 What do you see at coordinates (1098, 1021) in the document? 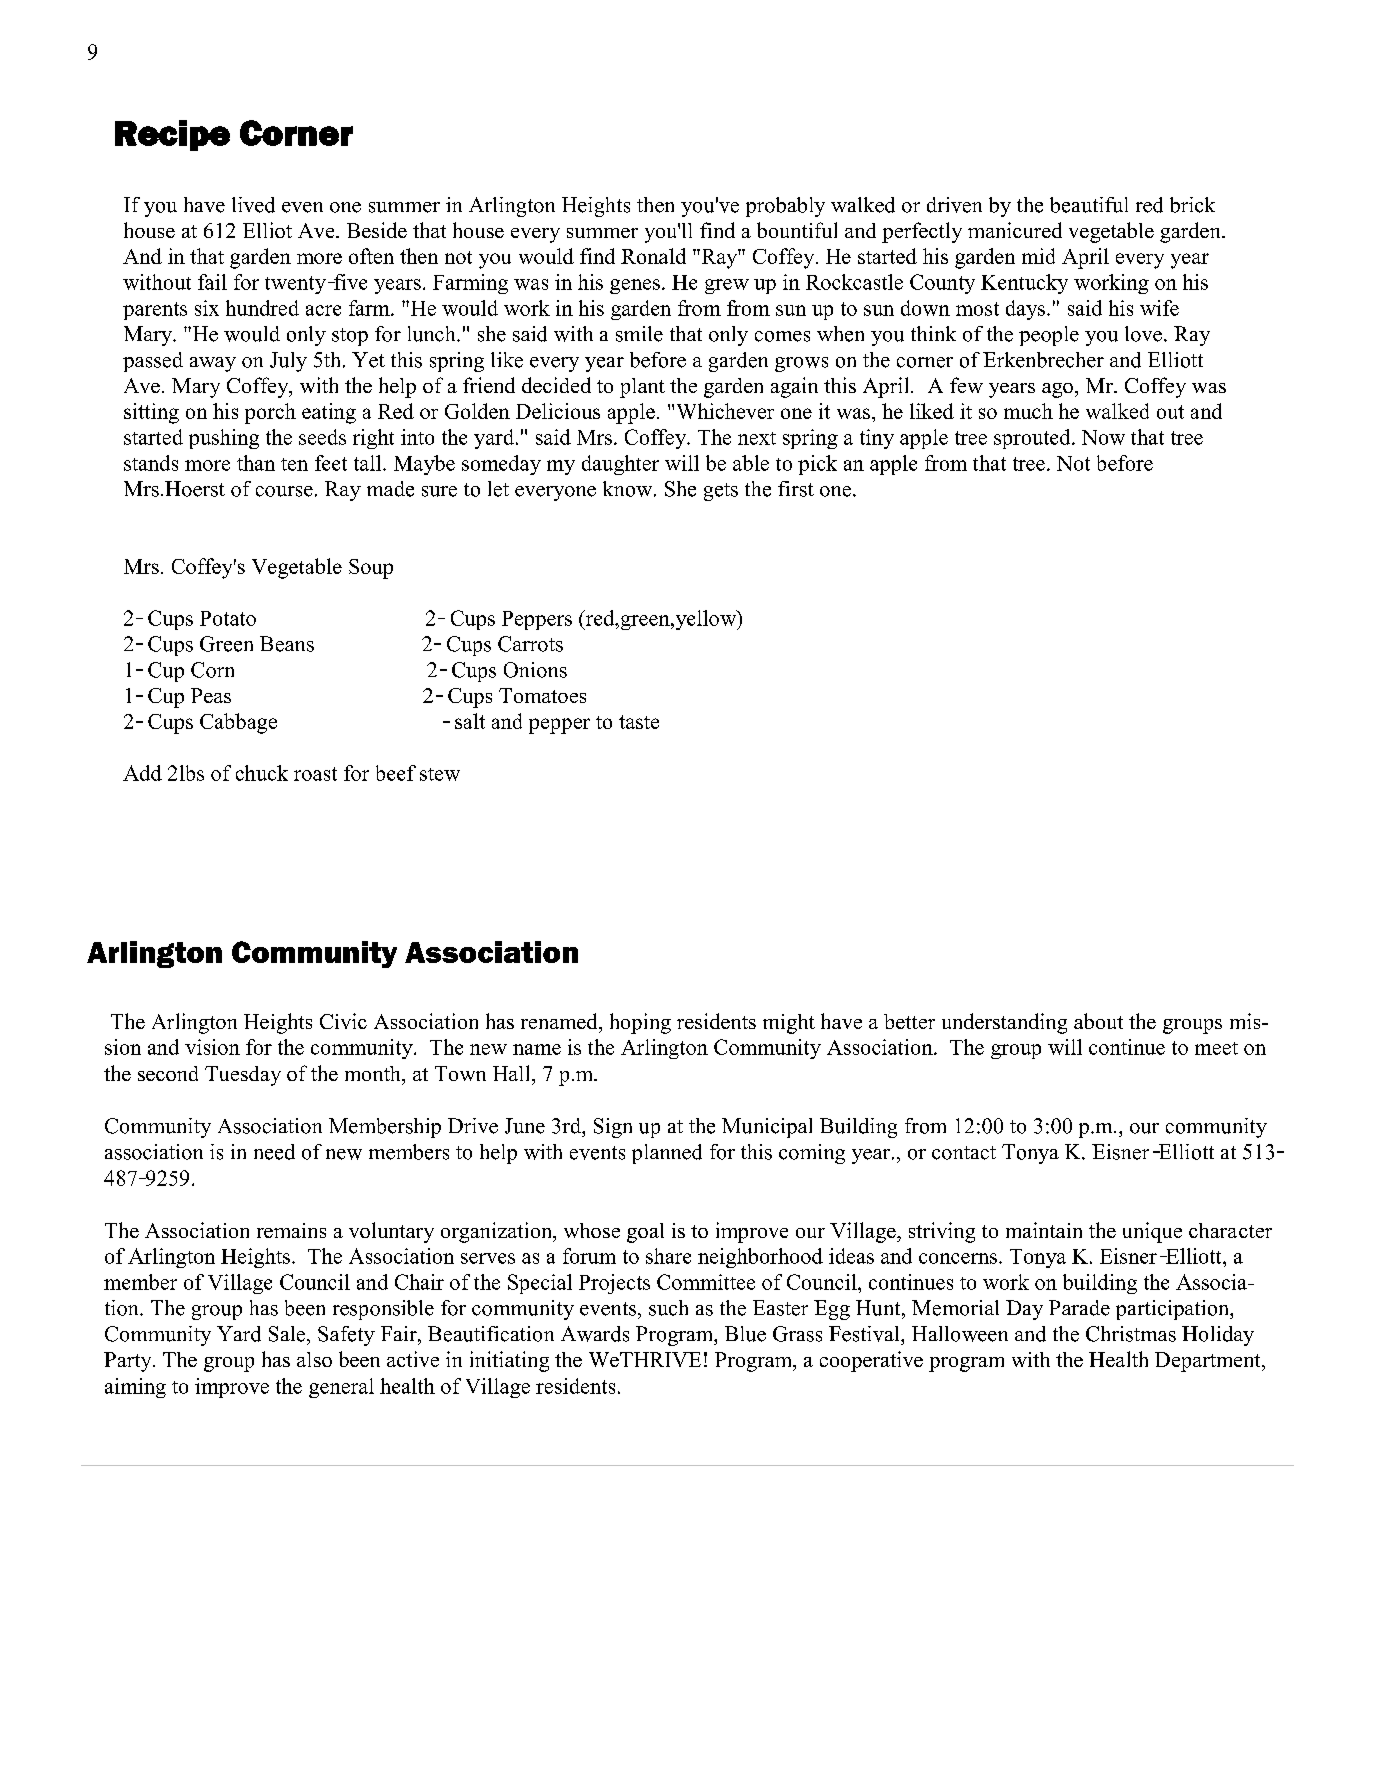
I see `about` at bounding box center [1098, 1021].
